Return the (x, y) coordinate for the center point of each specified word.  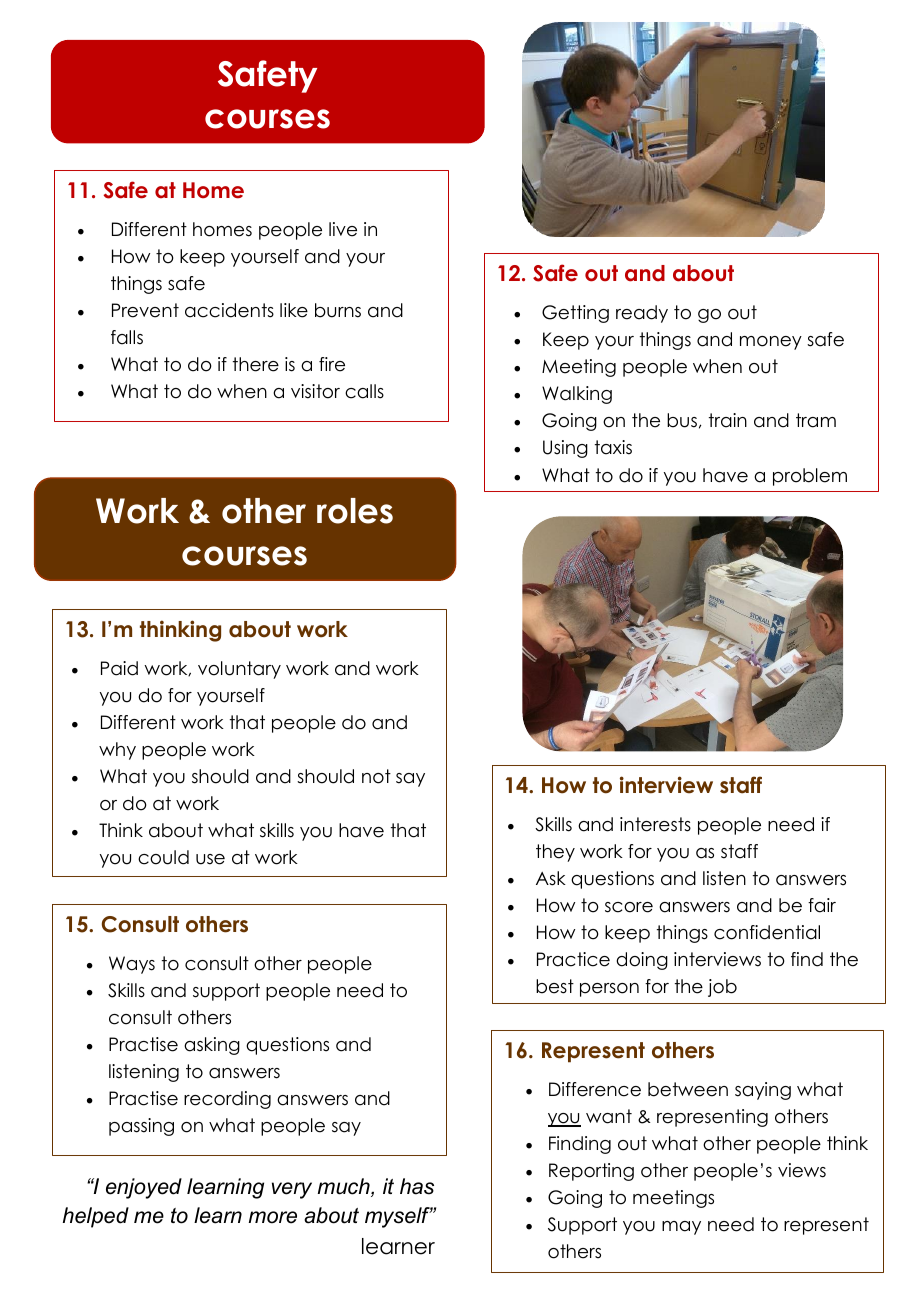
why (117, 751)
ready (642, 314)
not (376, 776)
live (343, 229)
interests (655, 824)
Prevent (145, 310)
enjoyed (144, 1188)
